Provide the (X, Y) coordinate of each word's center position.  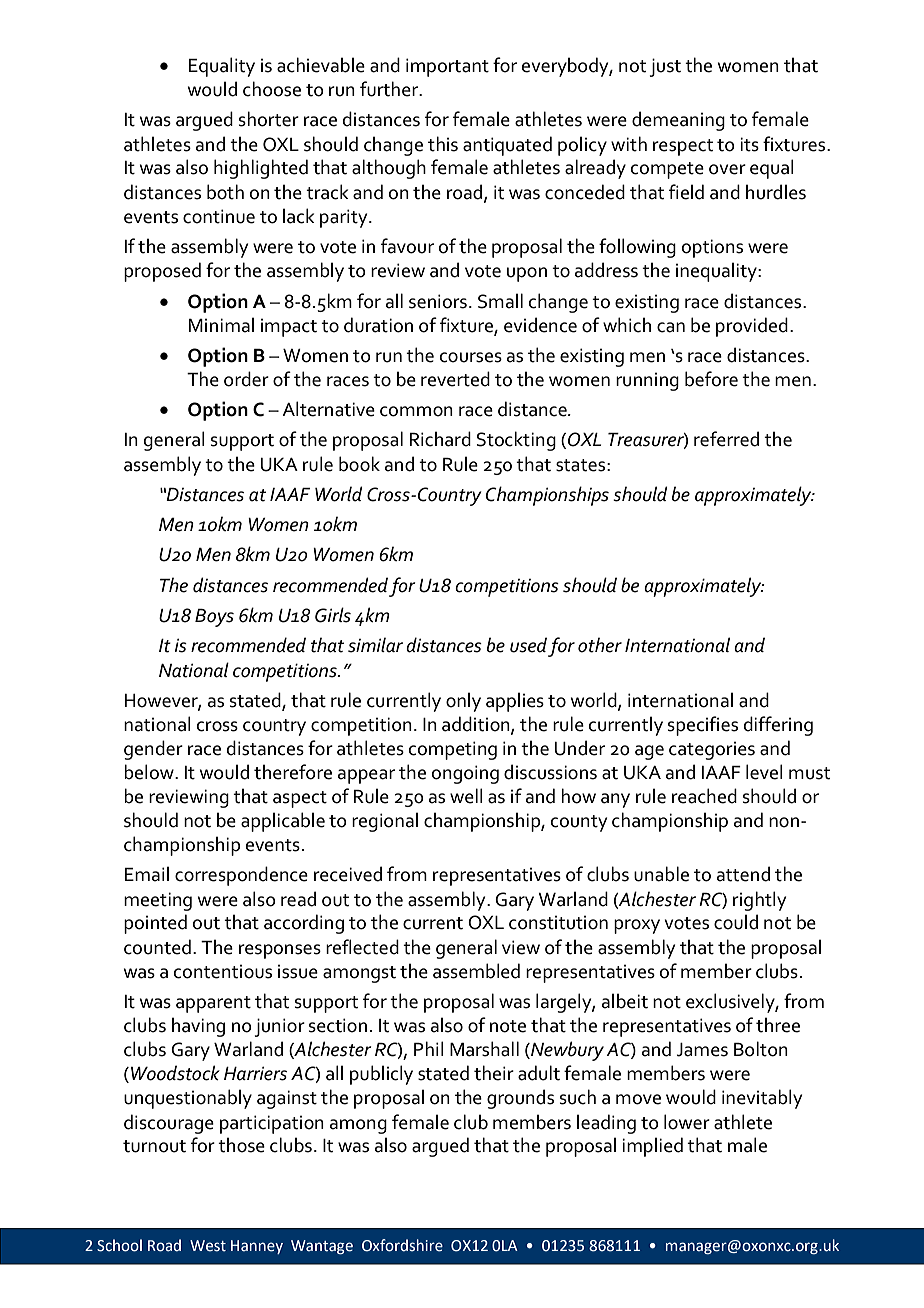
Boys (214, 618)
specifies (703, 726)
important (447, 67)
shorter (269, 119)
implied (652, 1147)
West (208, 1246)
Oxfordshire (402, 1245)
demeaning (678, 121)
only (463, 702)
